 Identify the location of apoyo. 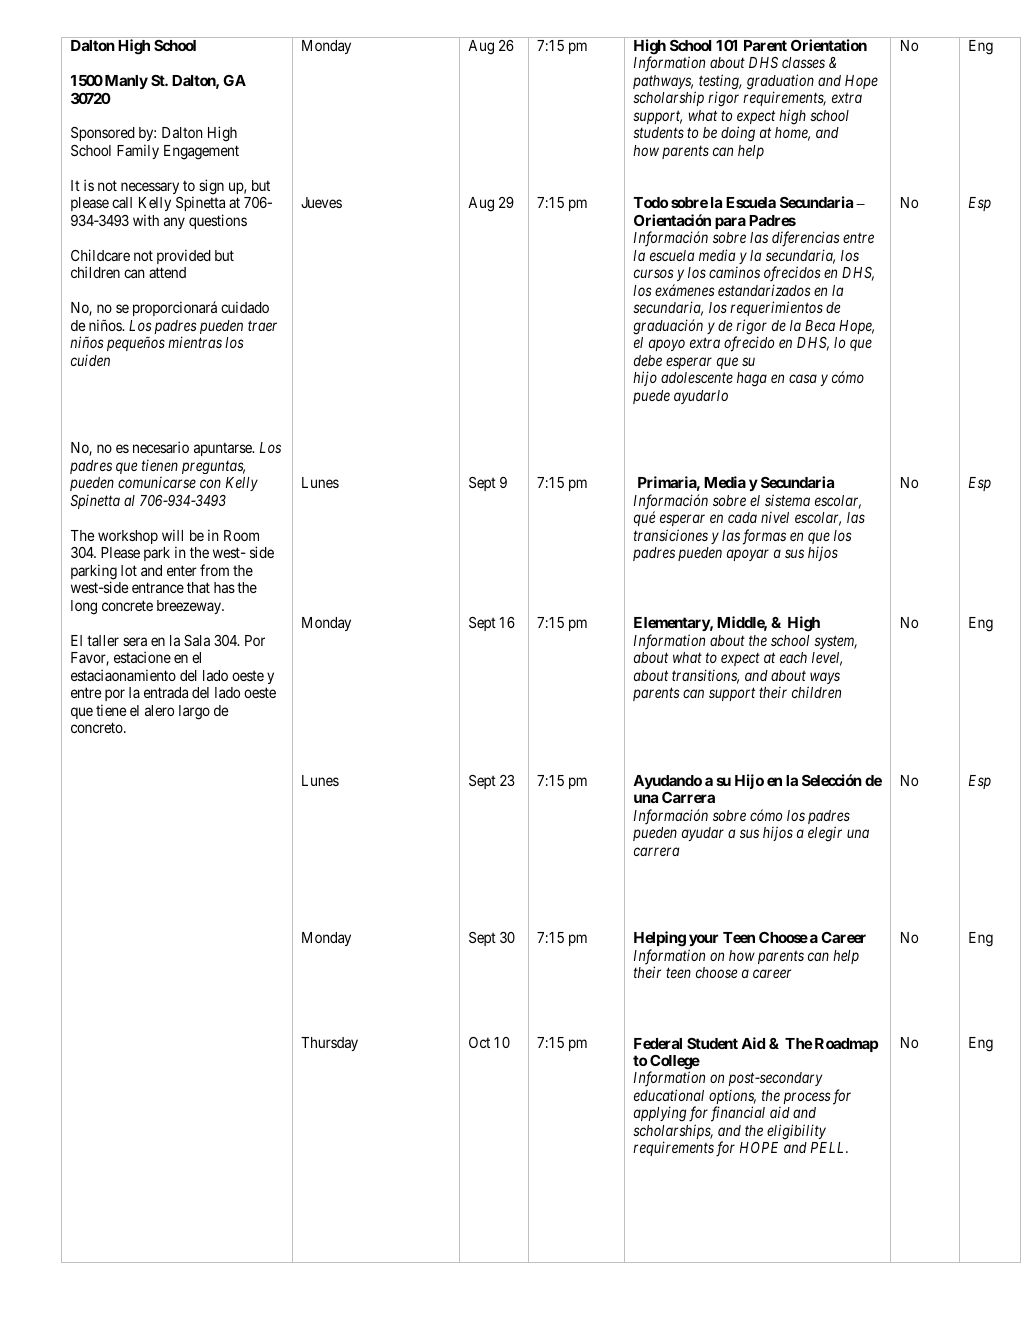
(667, 345).
